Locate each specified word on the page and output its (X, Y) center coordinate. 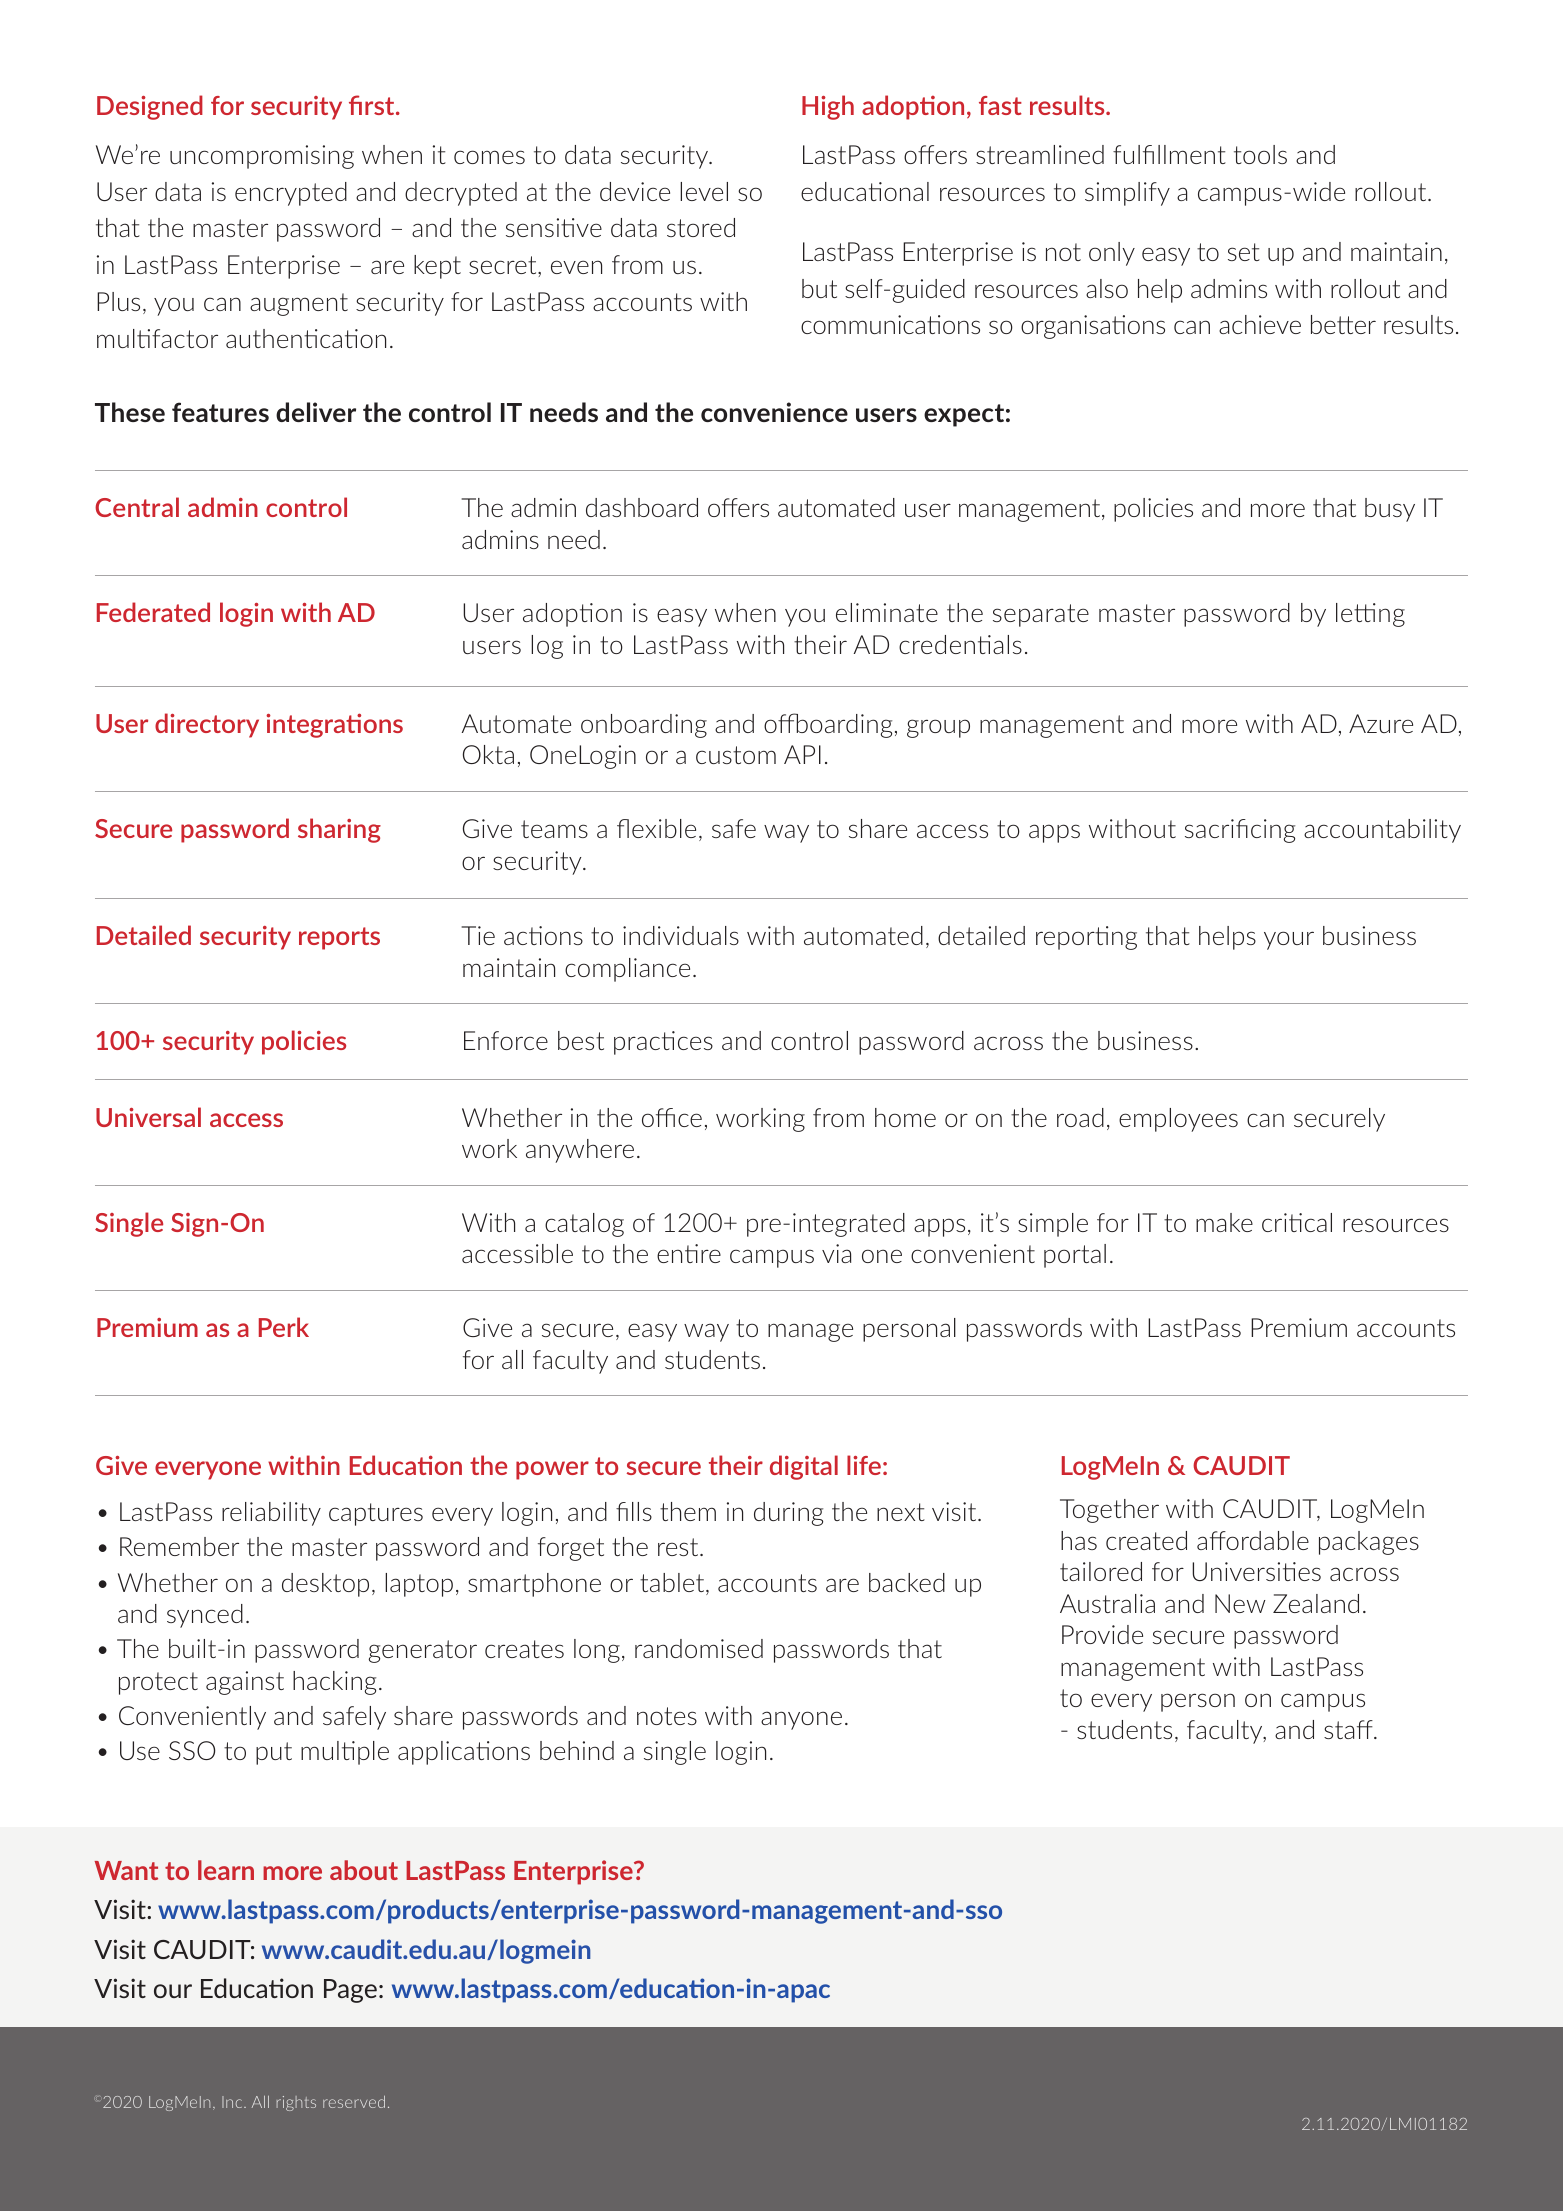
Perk (284, 1327)
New (1240, 1603)
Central (137, 507)
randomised (699, 1648)
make (1224, 1222)
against (245, 1683)
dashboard (642, 507)
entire (689, 1253)
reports (339, 938)
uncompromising (262, 157)
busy (1390, 510)
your (1289, 940)
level (704, 191)
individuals (681, 935)
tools (1260, 154)
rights (296, 2103)
